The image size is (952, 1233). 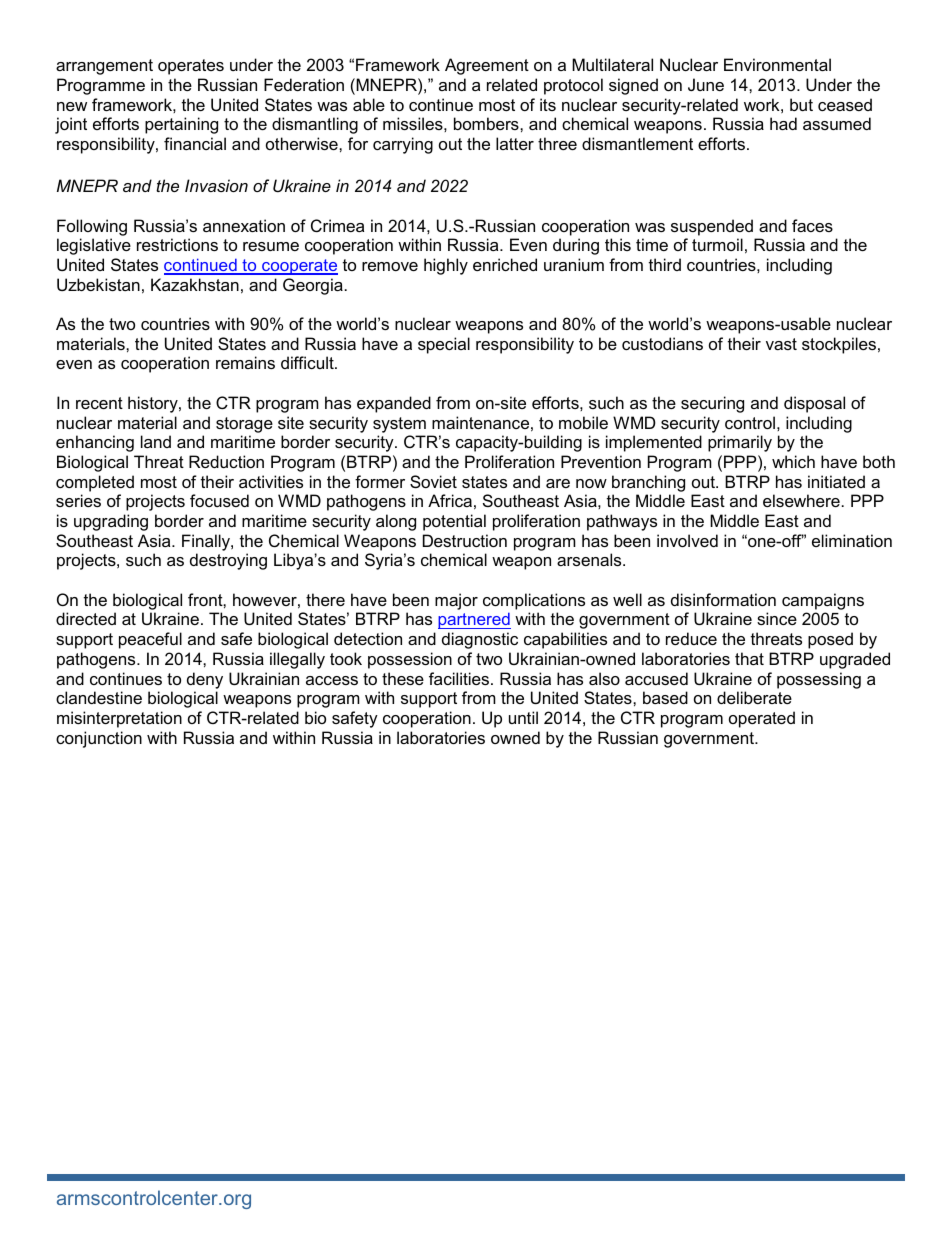 I want to click on focused, so click(x=219, y=500).
